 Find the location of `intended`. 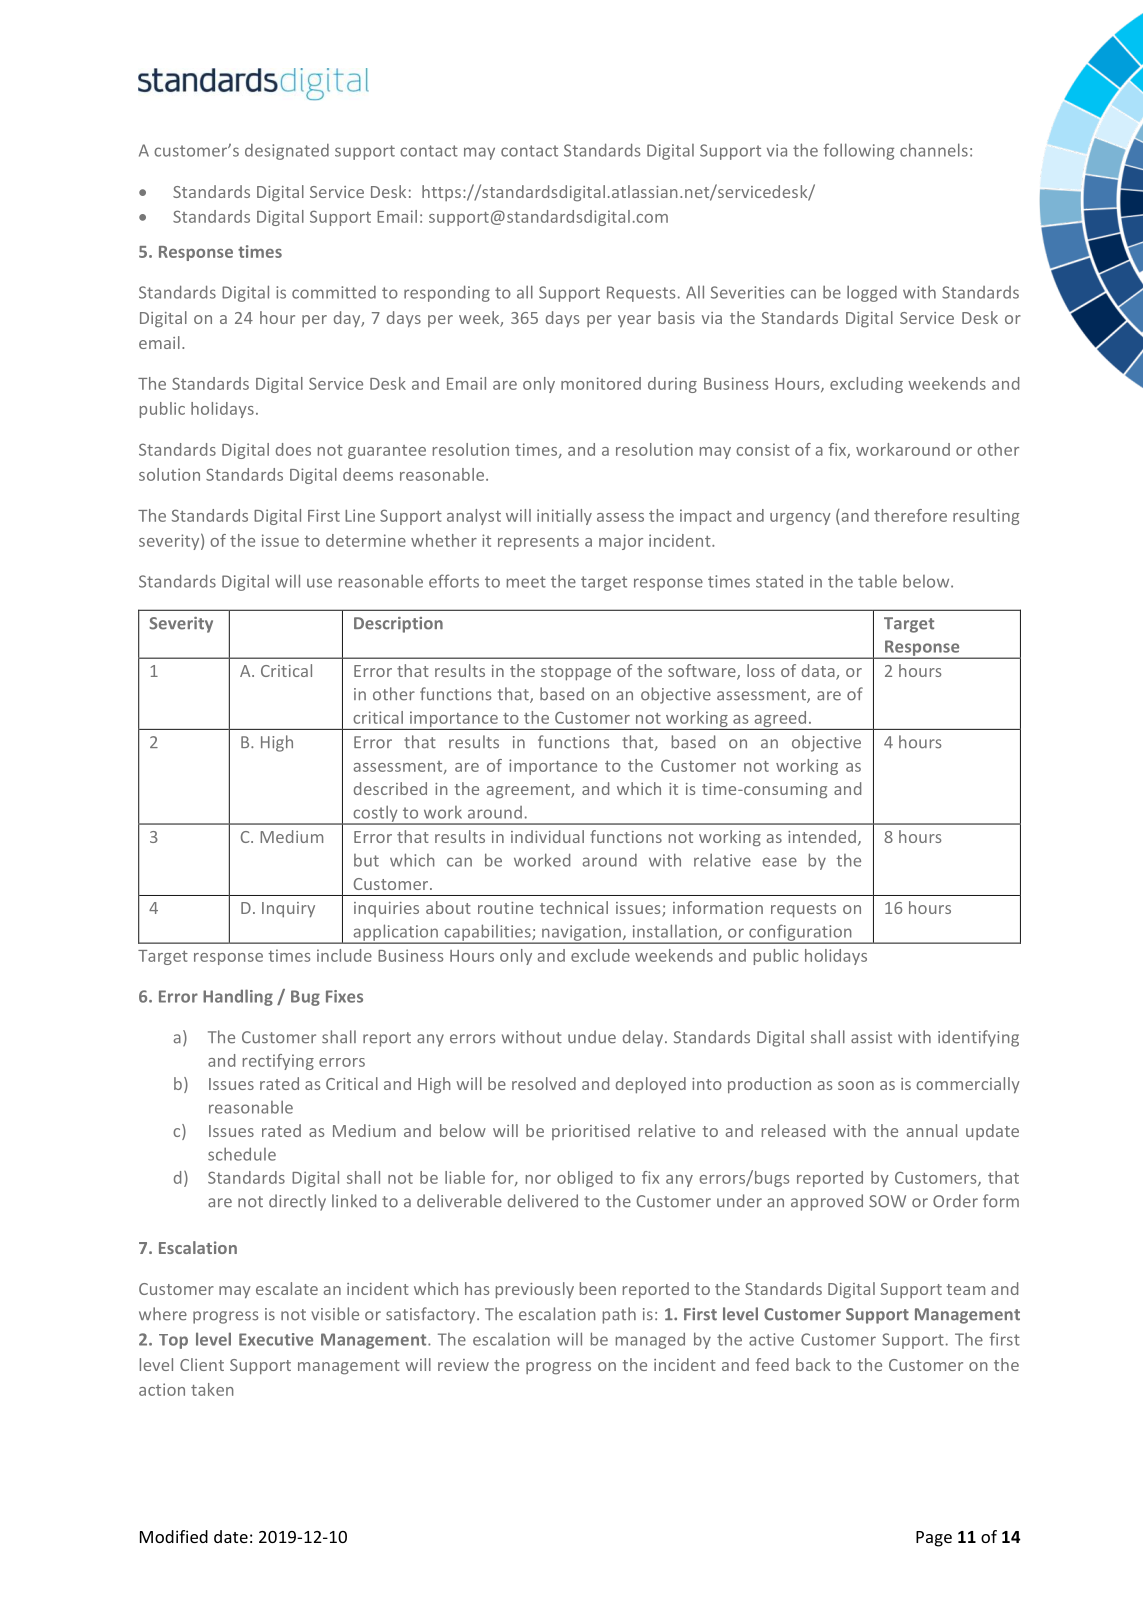

intended is located at coordinates (822, 836).
